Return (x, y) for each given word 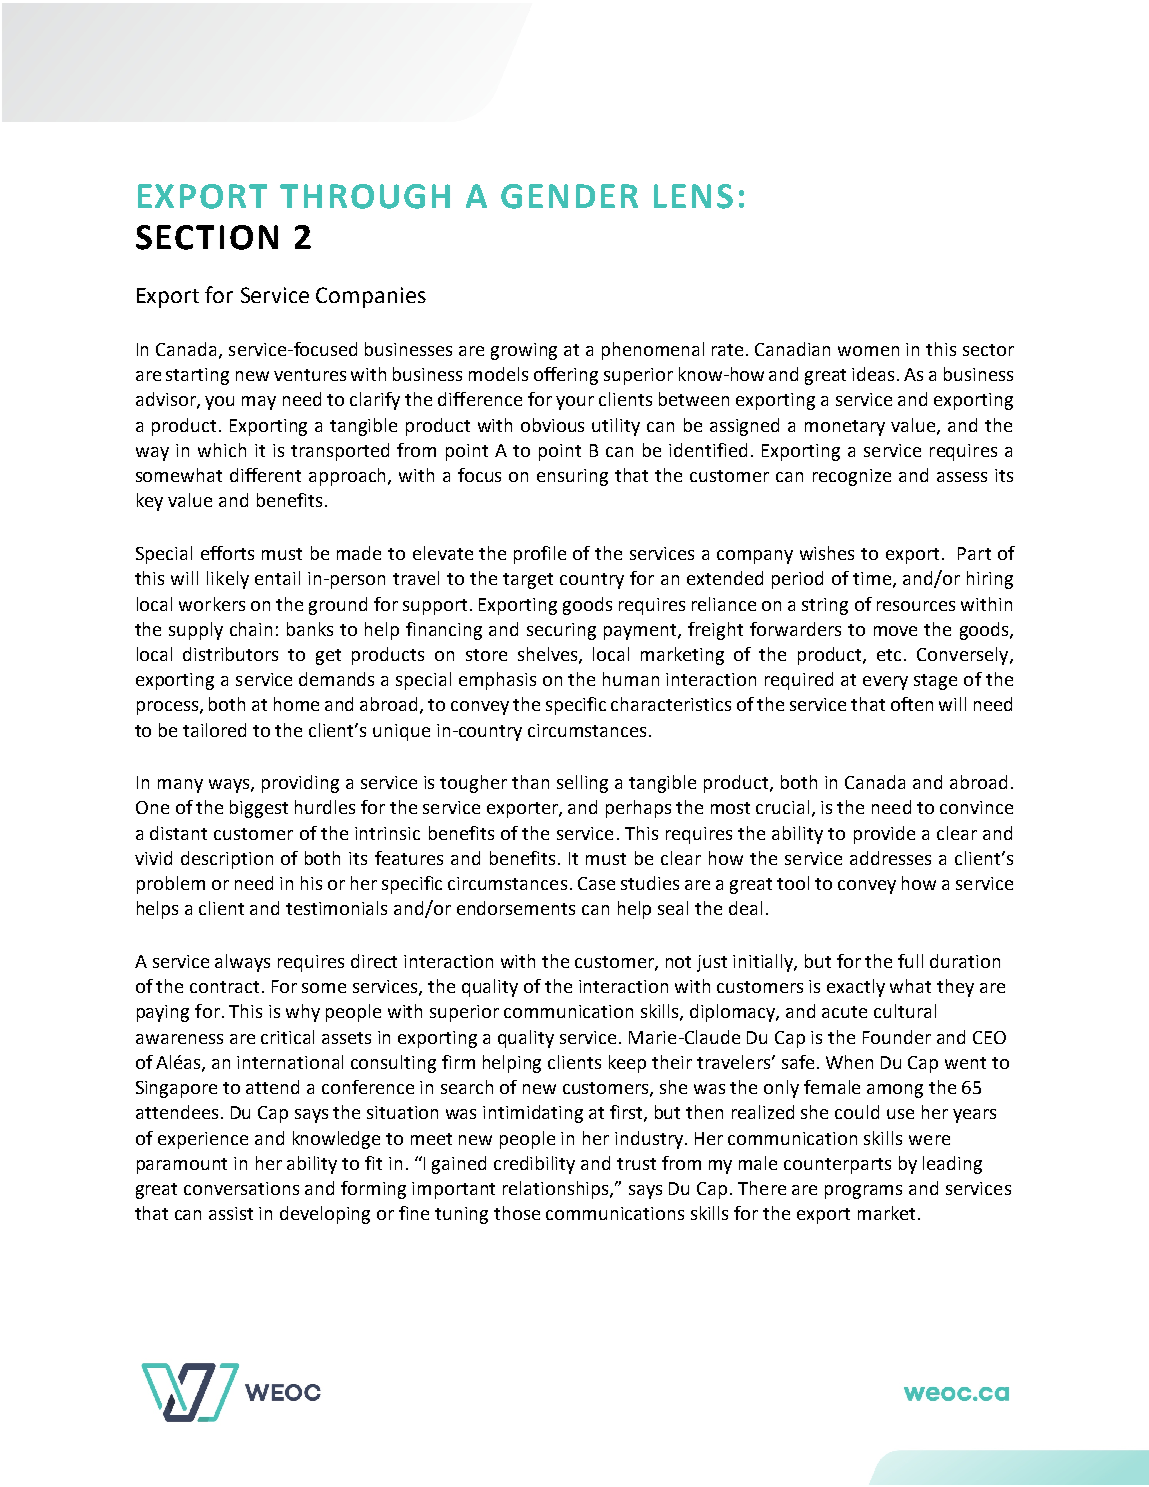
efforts (227, 553)
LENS (693, 196)
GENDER (569, 196)
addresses (890, 858)
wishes (827, 553)
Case (596, 883)
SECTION (207, 237)
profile (540, 555)
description (227, 860)
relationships (557, 1190)
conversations (241, 1188)
